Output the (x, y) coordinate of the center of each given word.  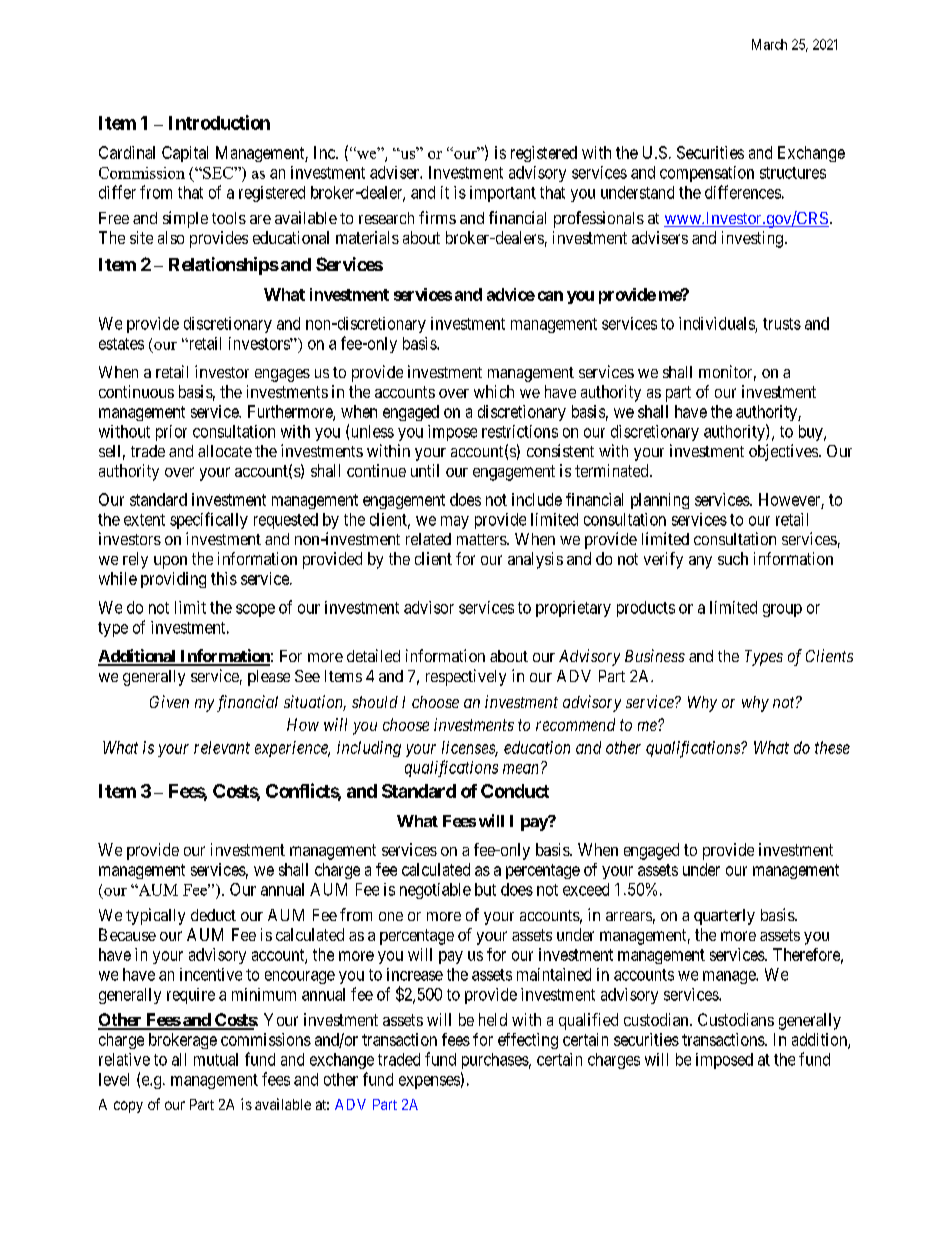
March (769, 44)
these (832, 747)
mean (522, 768)
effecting (528, 1041)
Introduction (219, 122)
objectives (784, 452)
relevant (222, 747)
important (503, 194)
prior (171, 433)
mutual (216, 1059)
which (494, 391)
